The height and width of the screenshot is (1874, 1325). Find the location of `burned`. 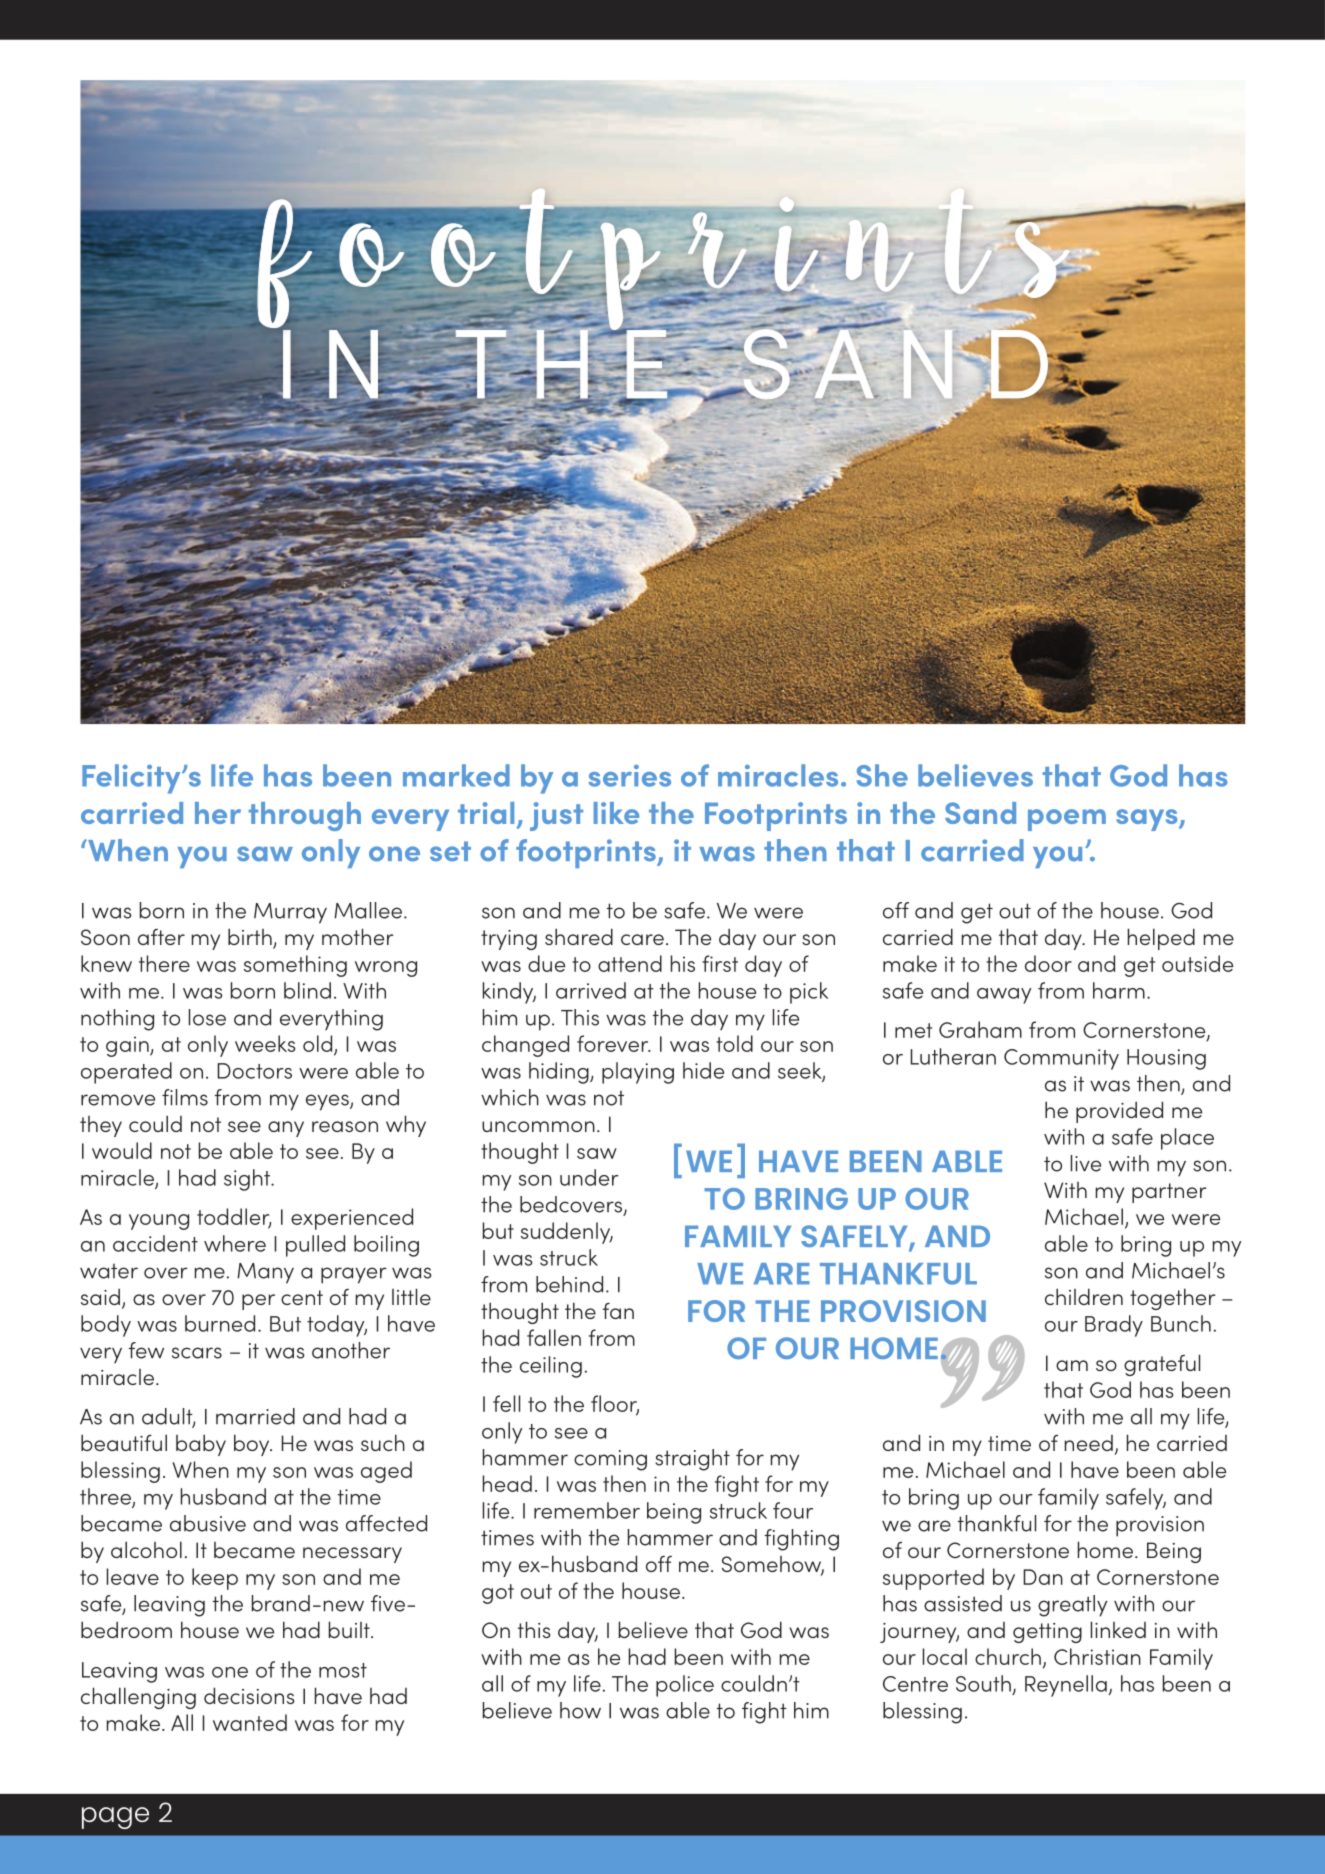

burned is located at coordinates (220, 1323).
